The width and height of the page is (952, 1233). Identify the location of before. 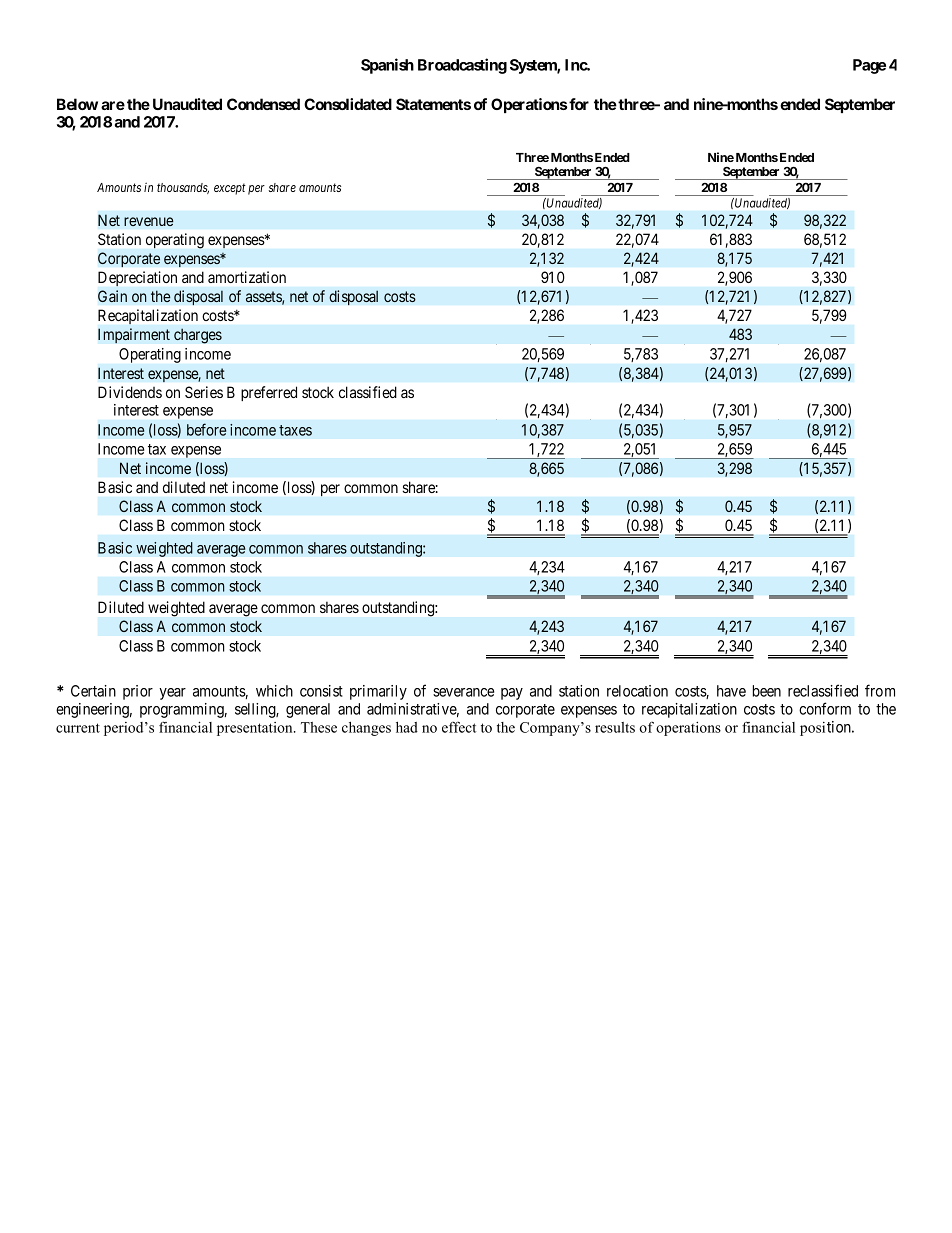
(206, 429).
